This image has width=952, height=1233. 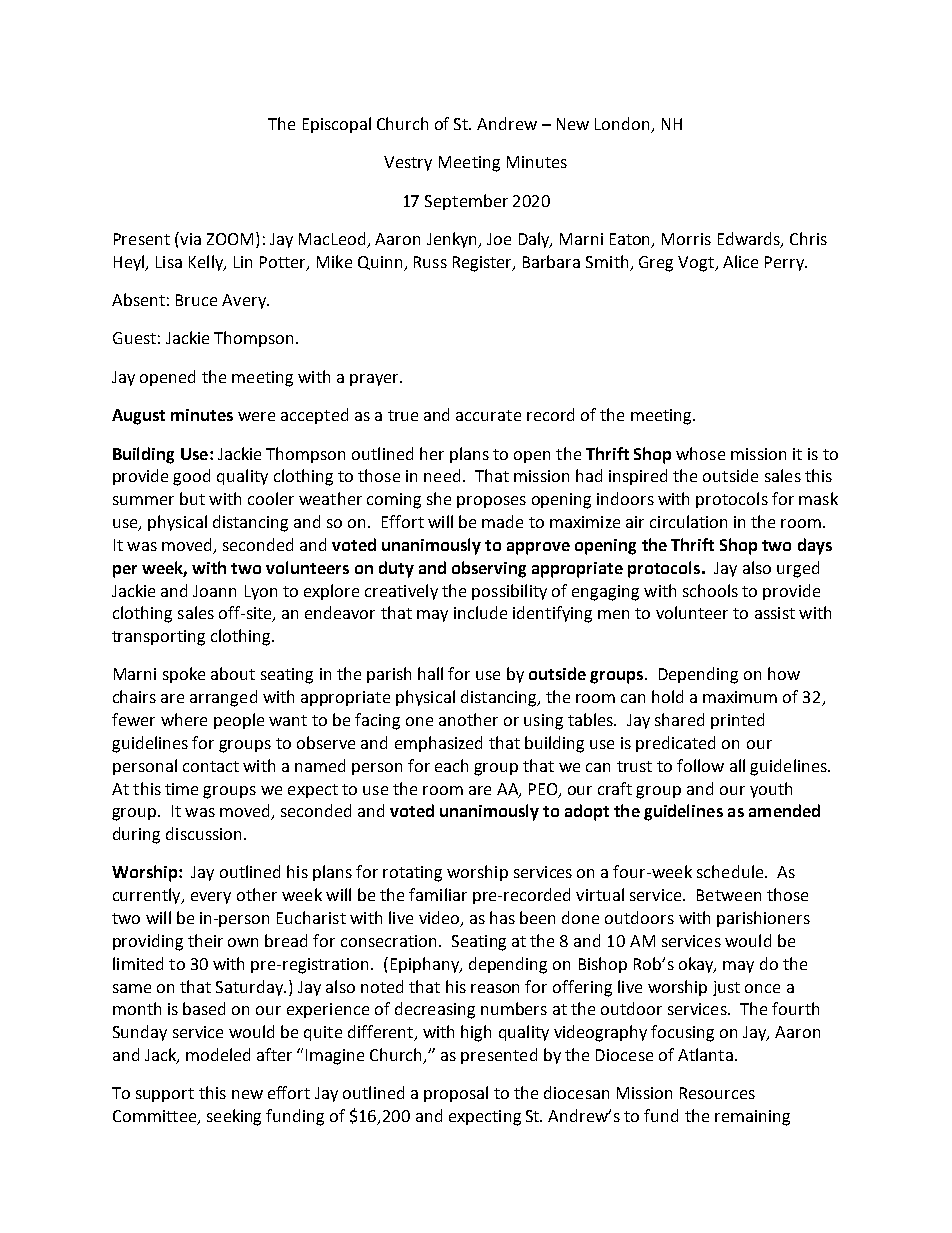 What do you see at coordinates (750, 240) in the image?
I see `Edwards` at bounding box center [750, 240].
